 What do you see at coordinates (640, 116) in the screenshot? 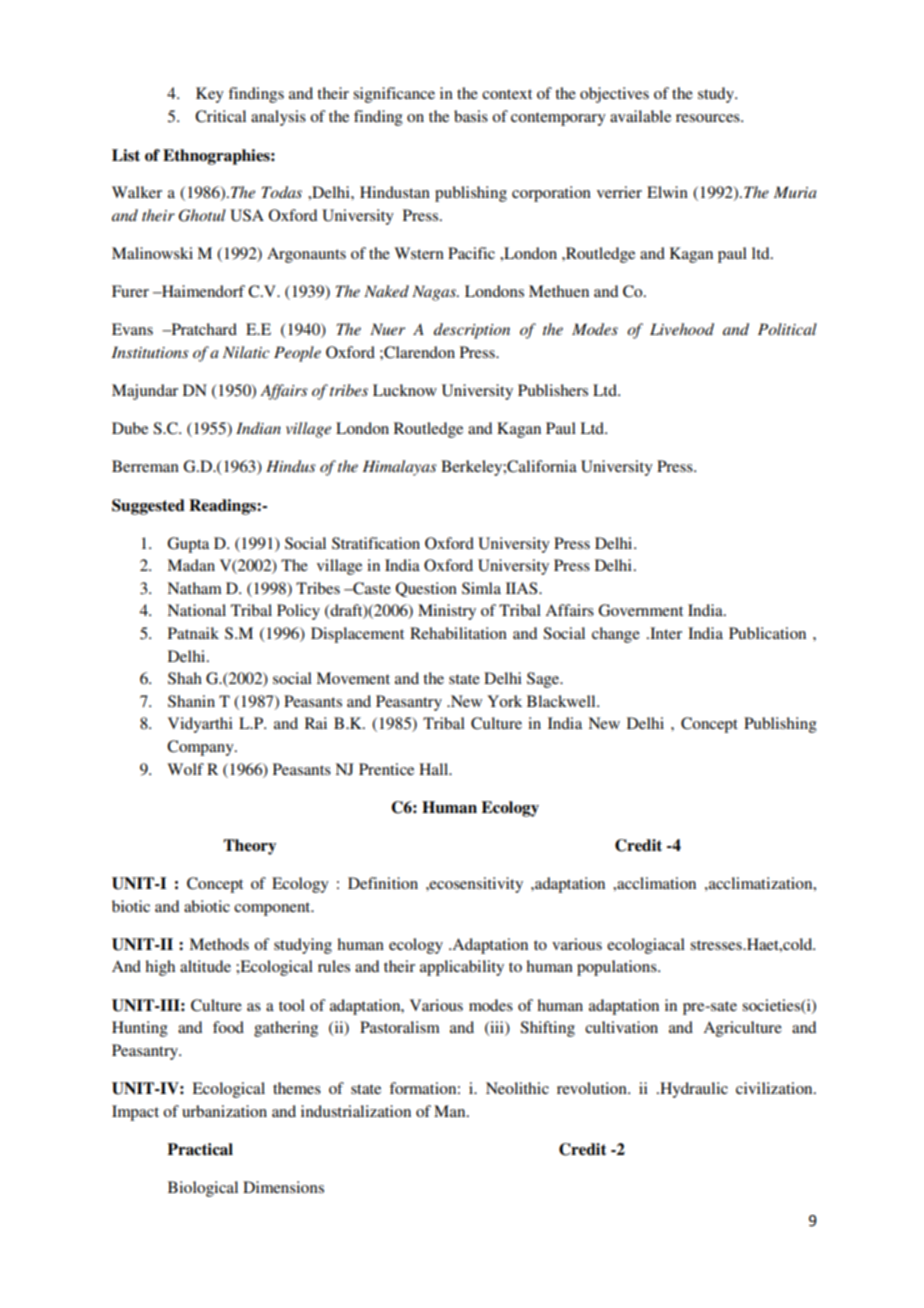
I see `available` at bounding box center [640, 116].
